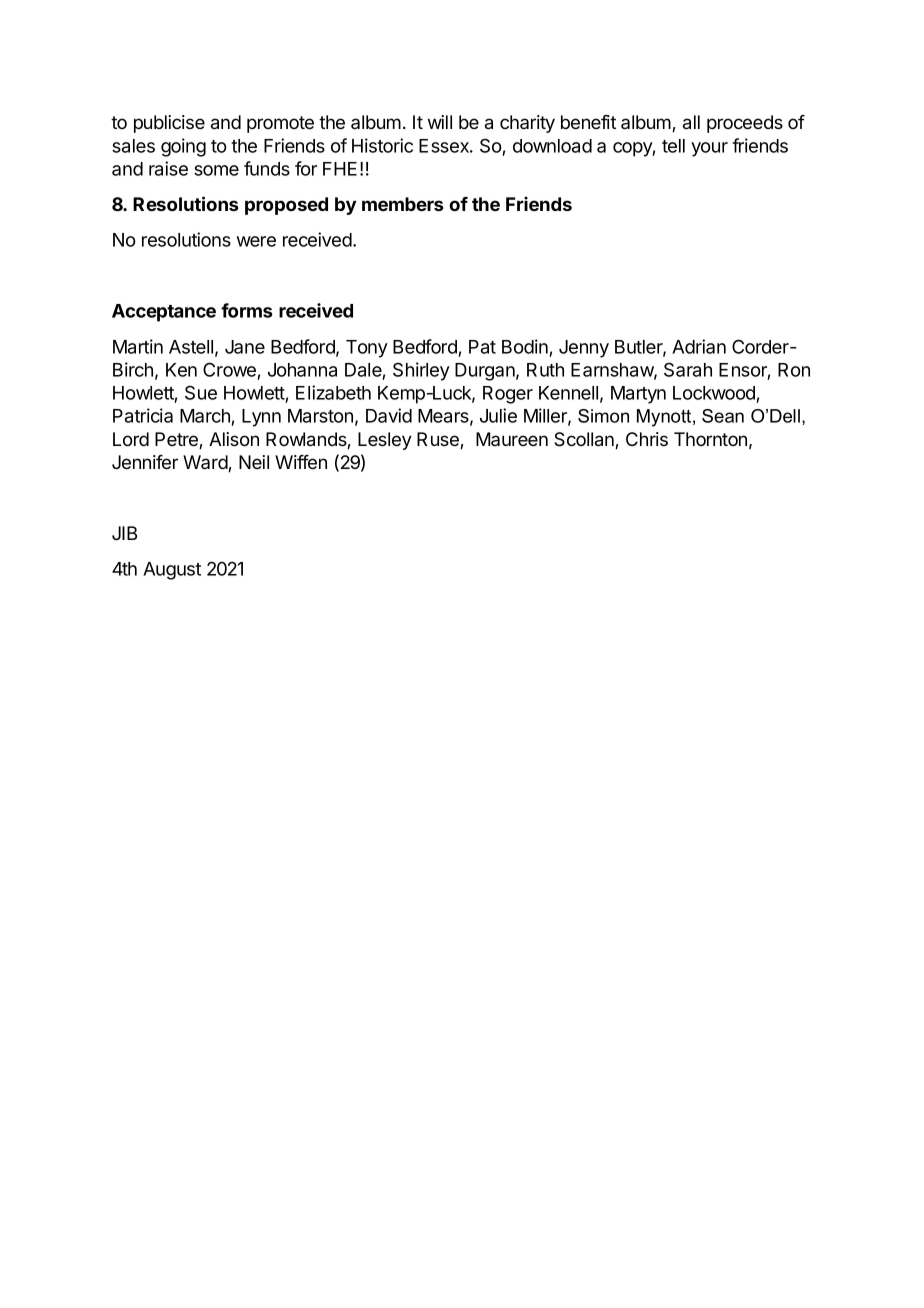 This page has height=1308, width=924. Describe the element at coordinates (647, 439) in the page. I see `Chris` at that location.
